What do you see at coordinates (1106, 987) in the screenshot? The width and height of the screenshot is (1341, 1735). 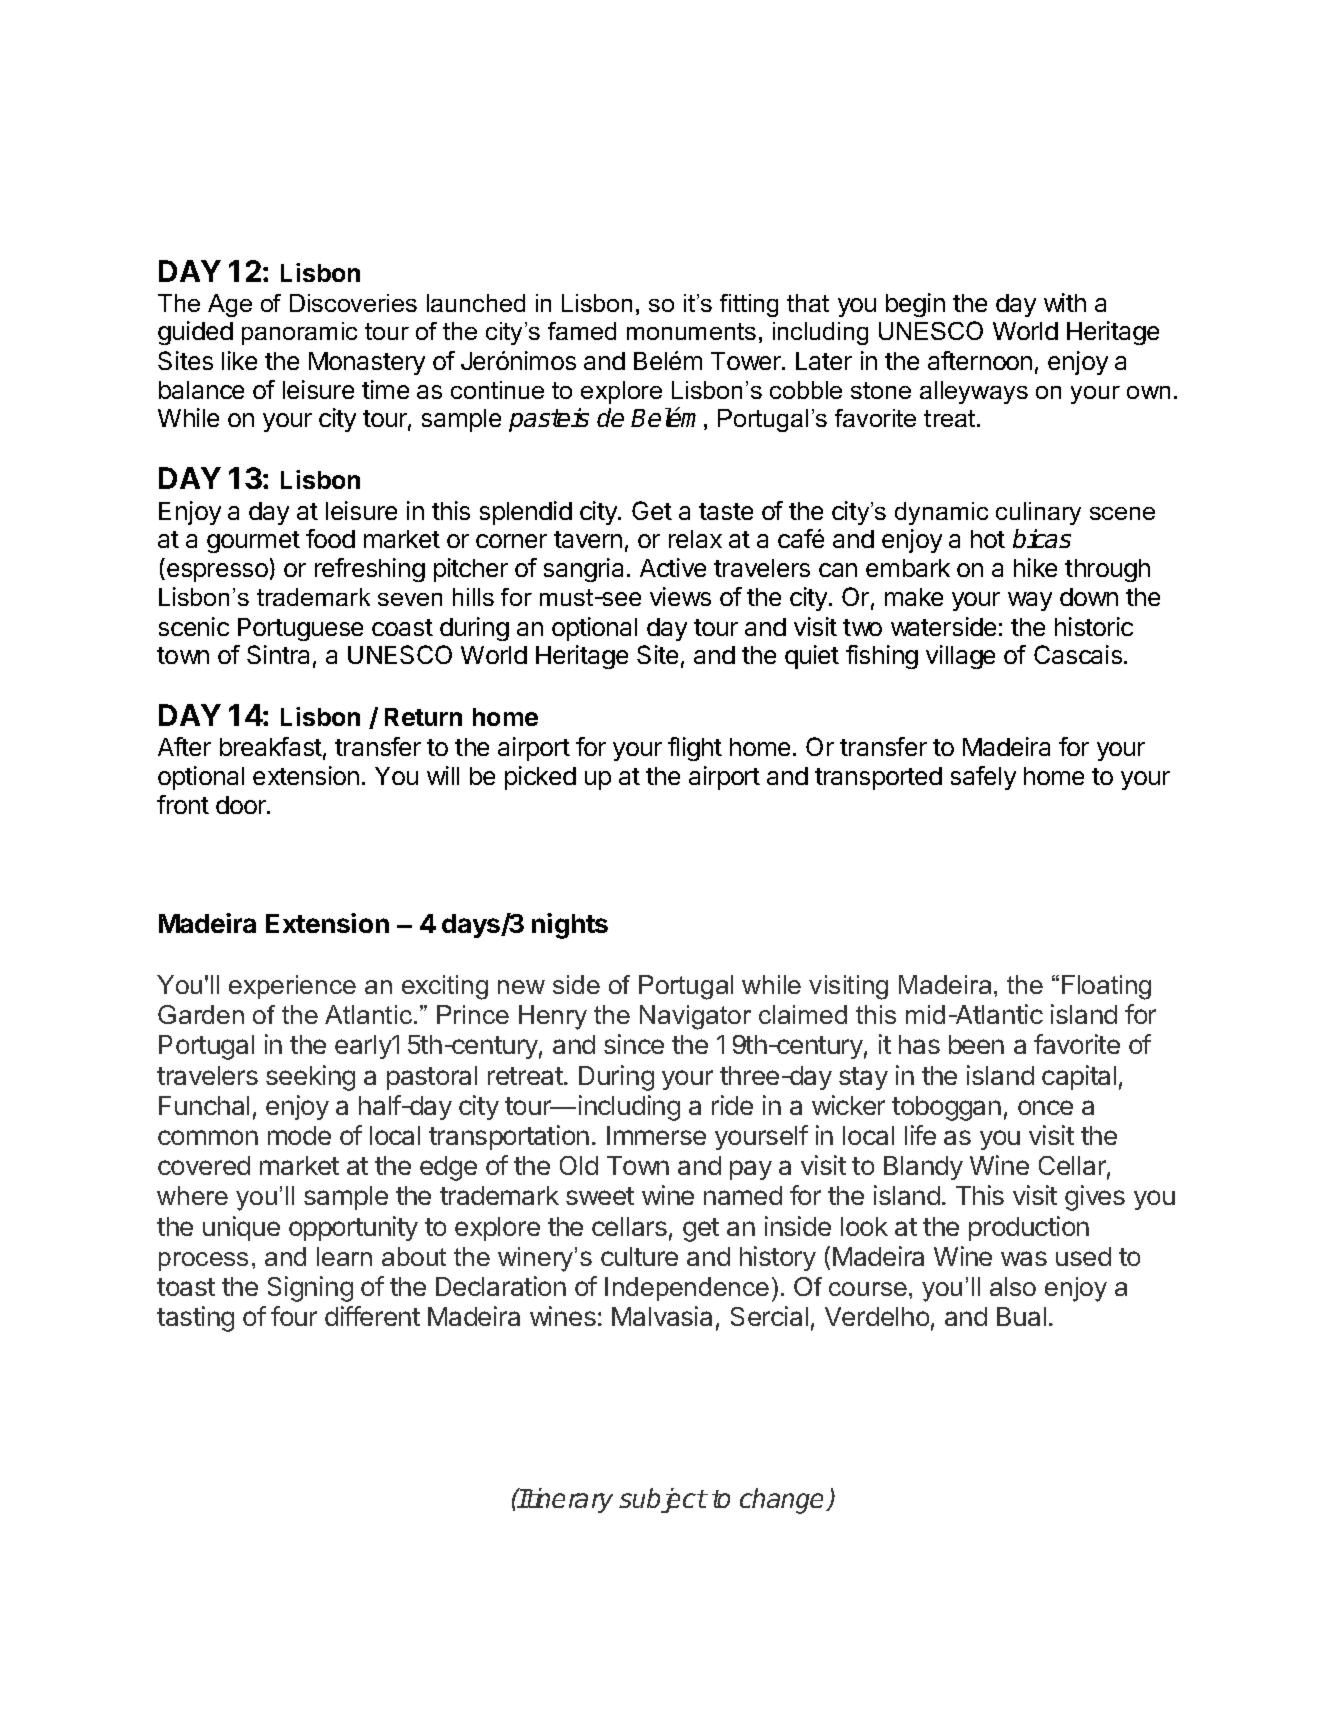 I see `Floating` at bounding box center [1106, 987].
